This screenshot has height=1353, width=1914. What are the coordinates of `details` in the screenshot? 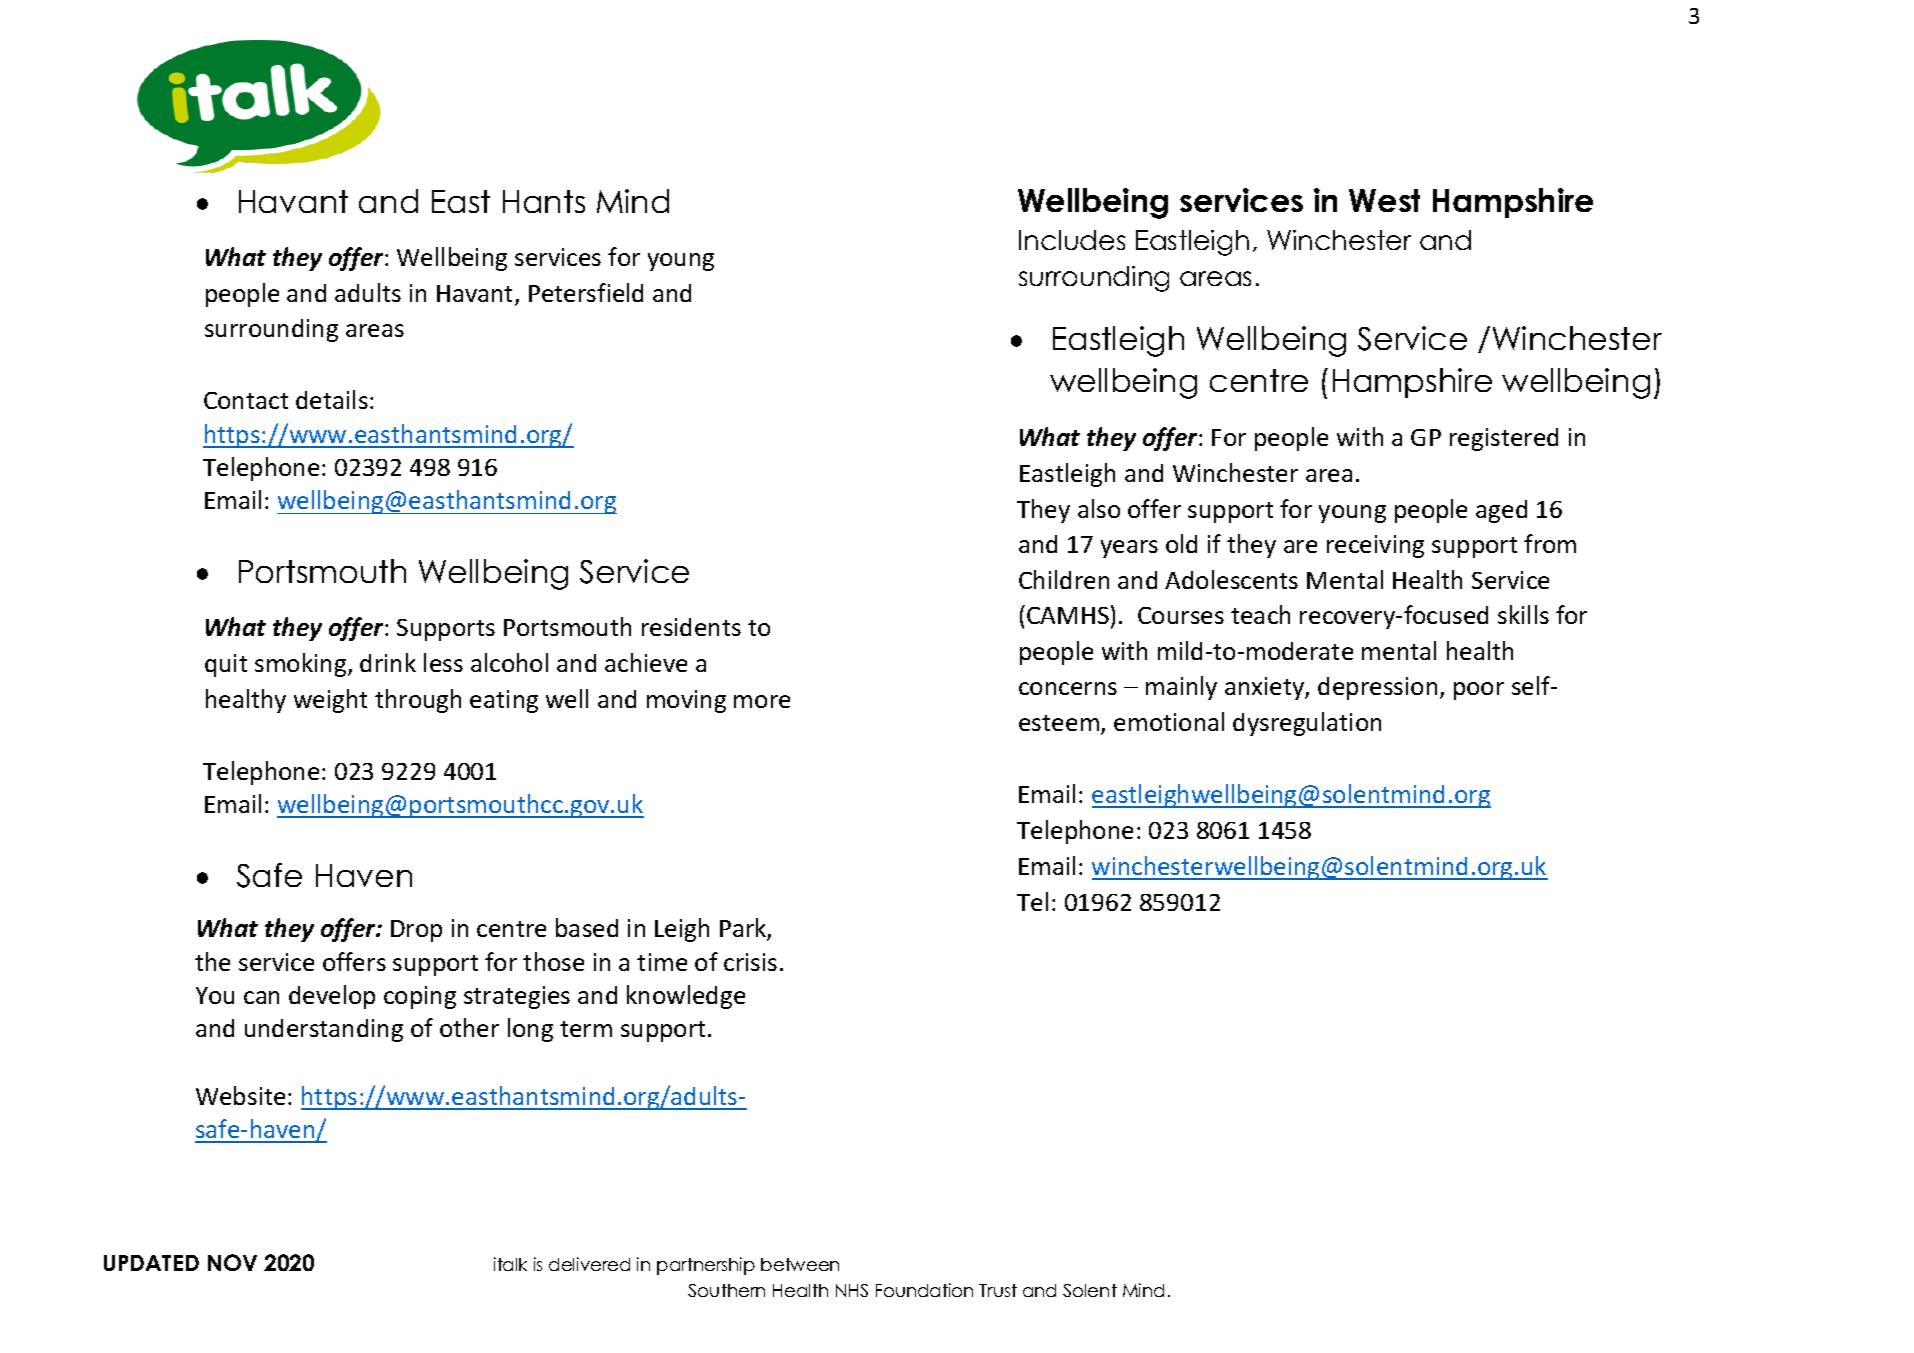 It's located at (332, 399).
